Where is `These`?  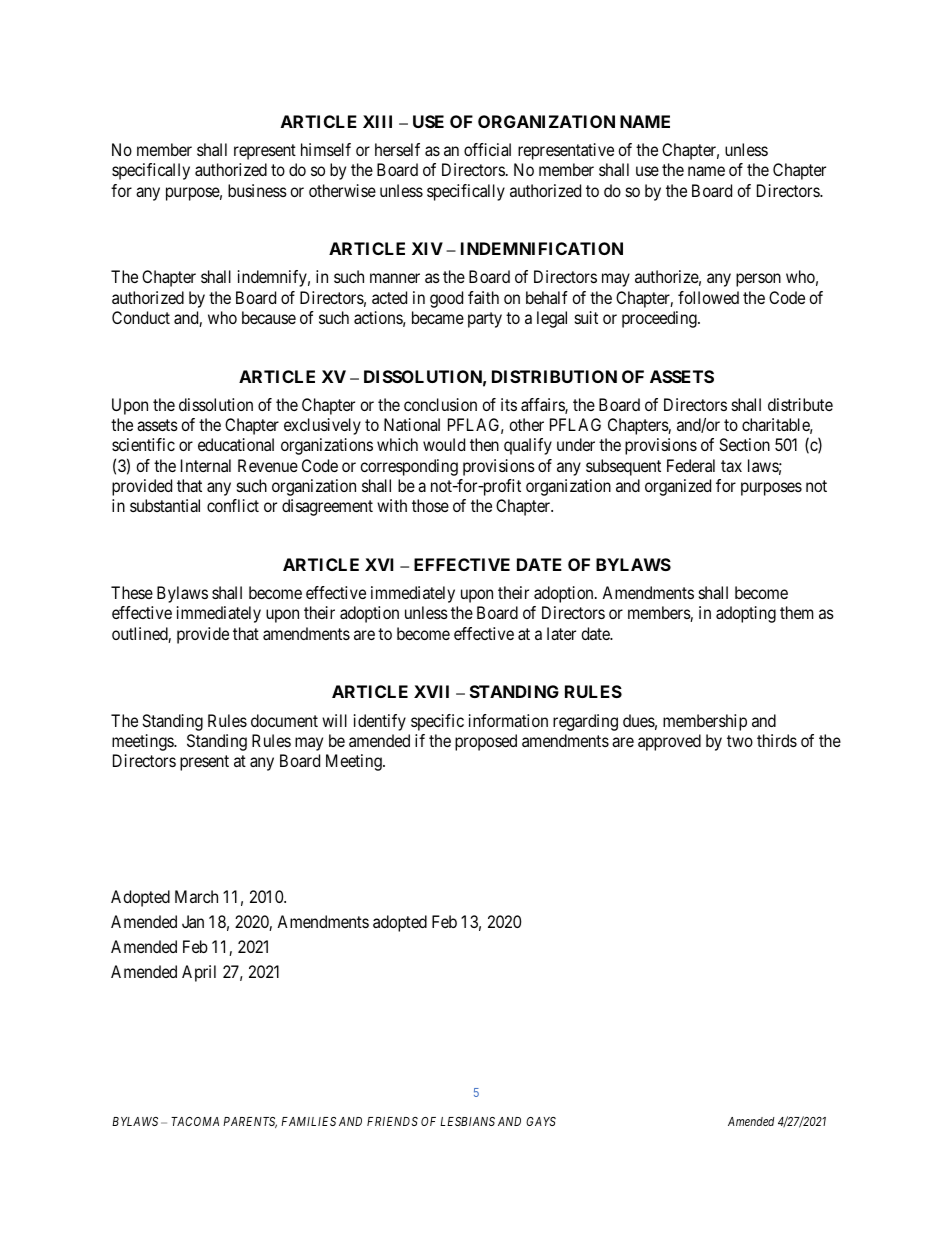 These is located at coordinates (132, 592).
